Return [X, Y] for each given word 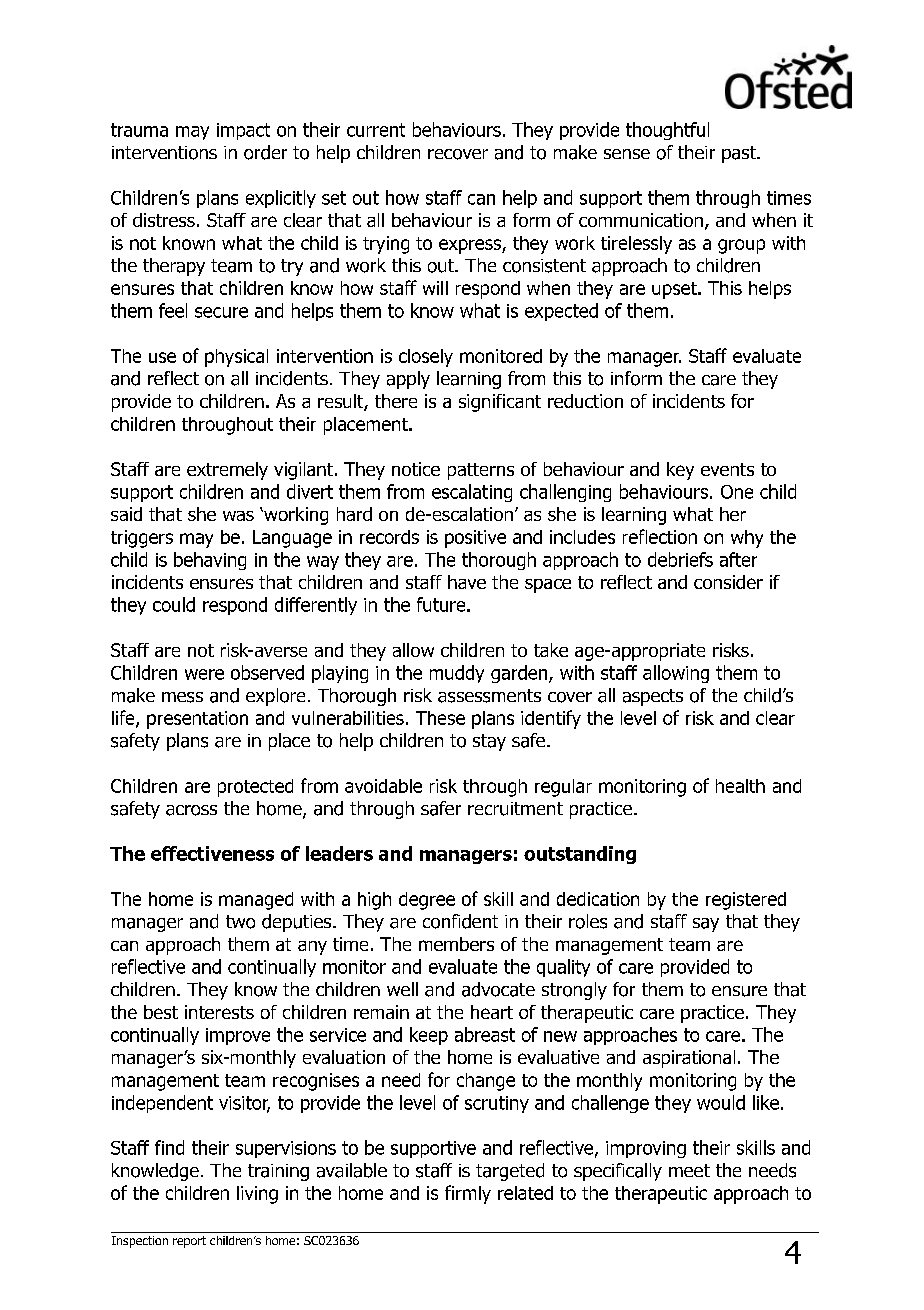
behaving [210, 561]
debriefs [680, 559]
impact [243, 131]
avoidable [383, 786]
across [191, 810]
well [402, 989]
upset [675, 290]
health [740, 786]
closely [426, 358]
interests [219, 1012]
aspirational [689, 1059]
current [376, 130]
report [189, 1242]
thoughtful [667, 131]
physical [236, 358]
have [467, 582]
